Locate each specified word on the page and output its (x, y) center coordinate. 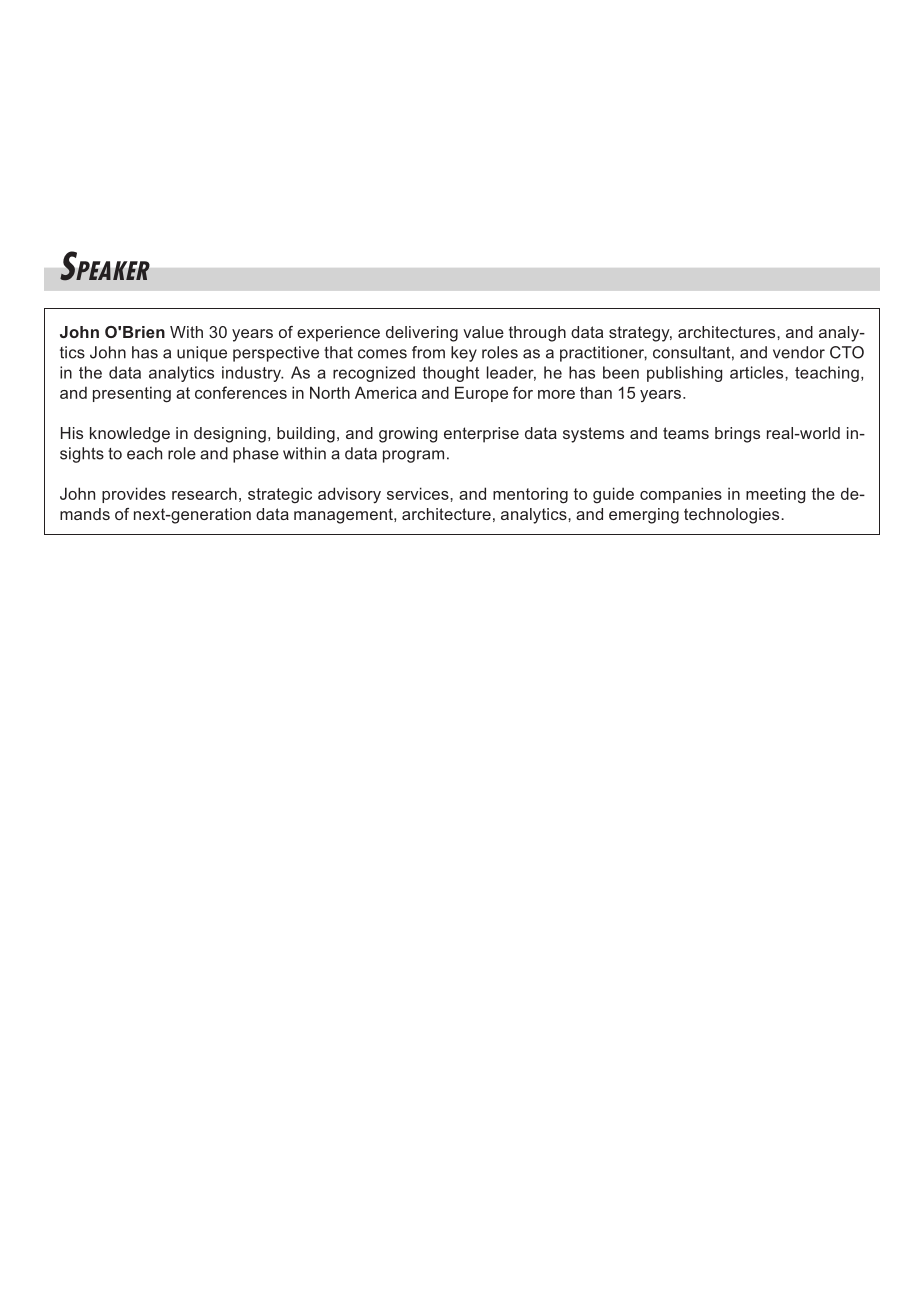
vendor (799, 352)
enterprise (481, 435)
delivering (422, 334)
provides (134, 495)
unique (202, 354)
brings (737, 435)
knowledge (130, 435)
